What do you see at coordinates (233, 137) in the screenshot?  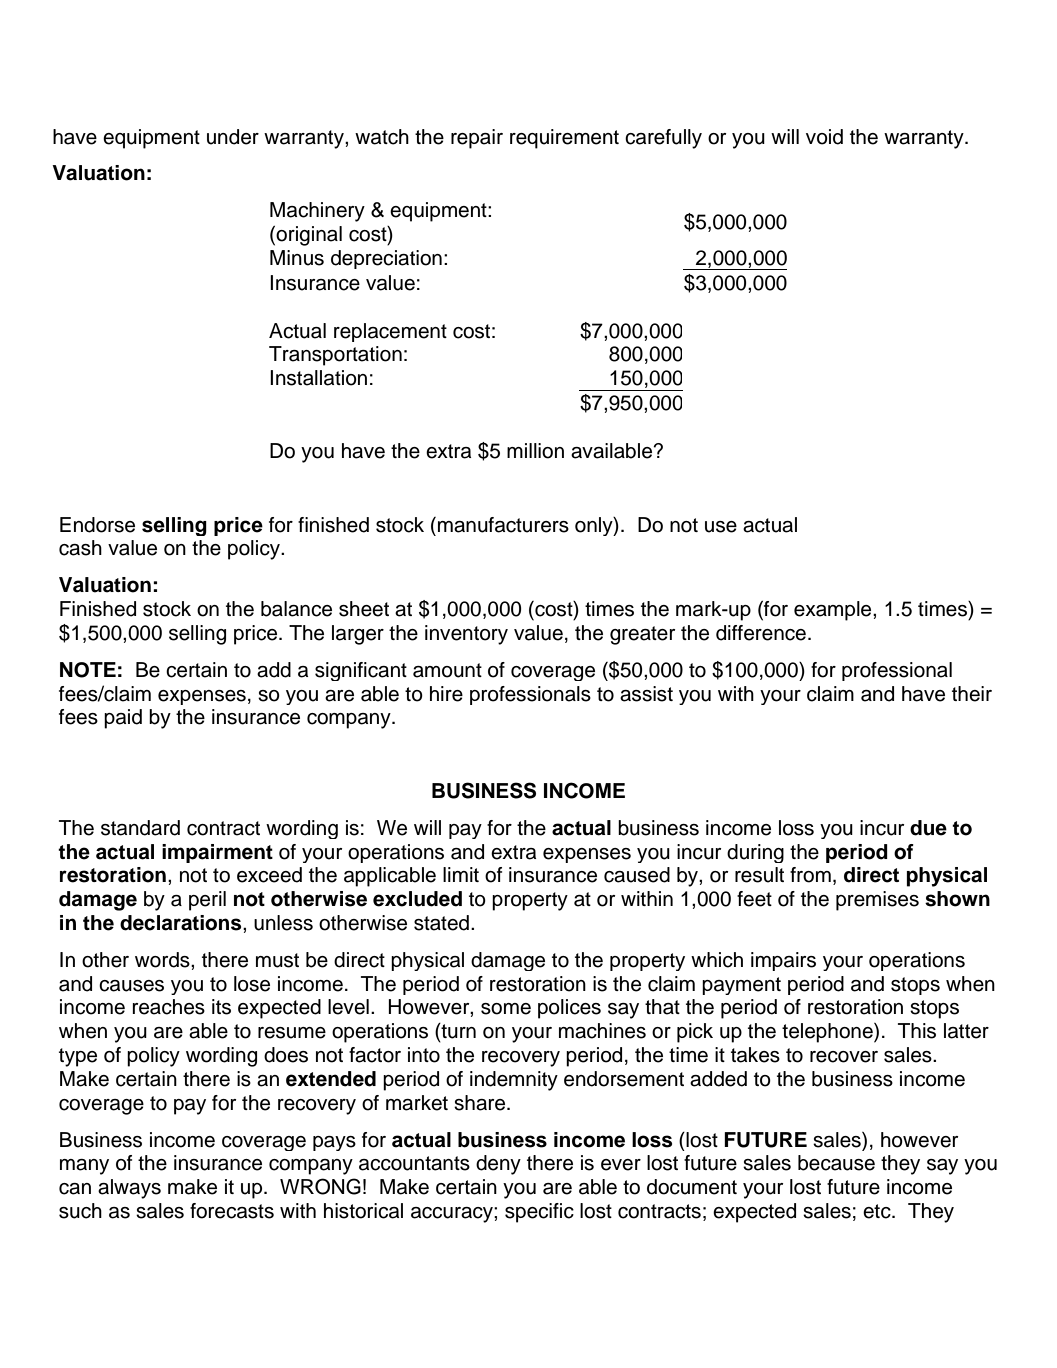 I see `under` at bounding box center [233, 137].
